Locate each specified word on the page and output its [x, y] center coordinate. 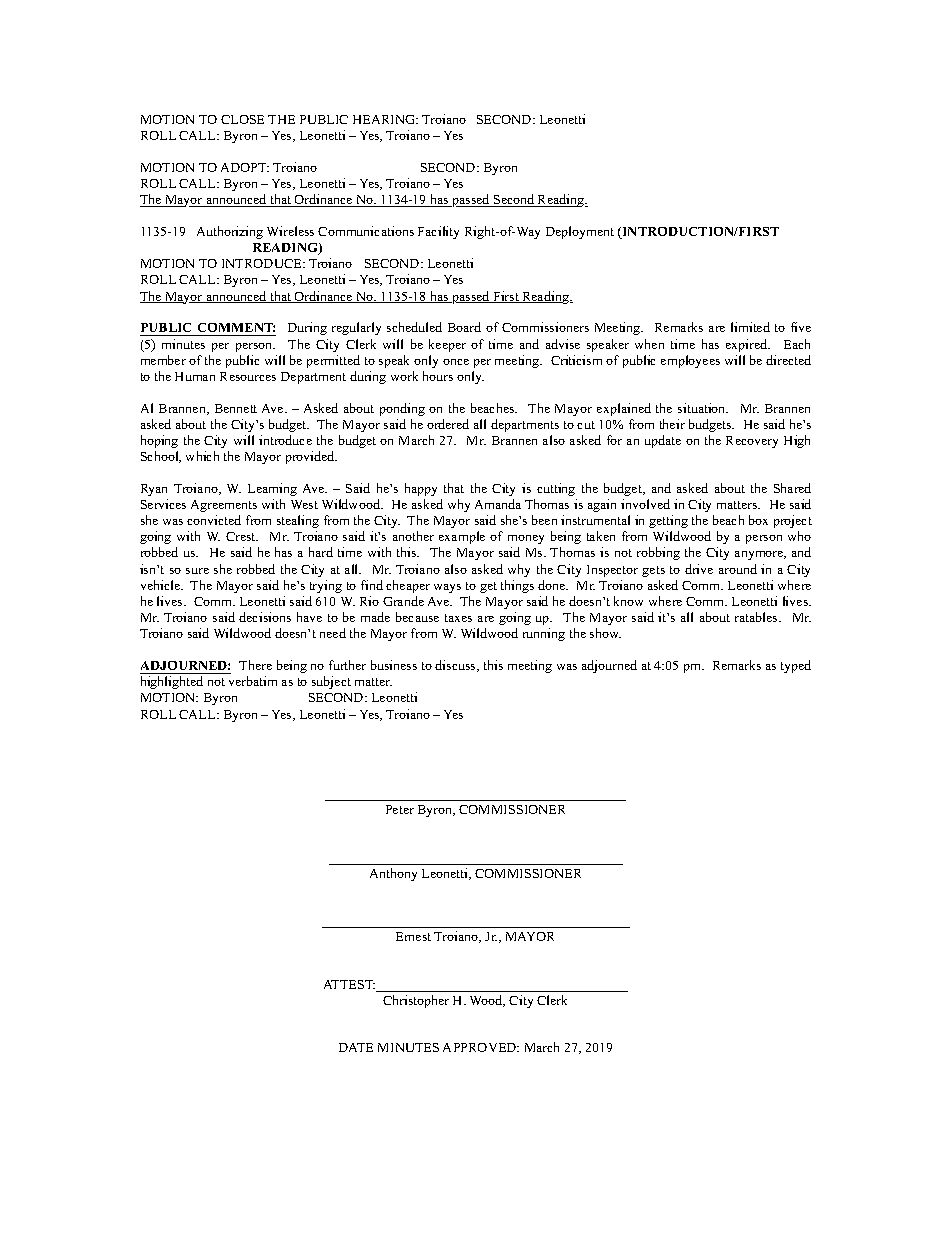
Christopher [416, 1001]
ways [447, 588]
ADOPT [245, 167]
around [738, 569]
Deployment [580, 232]
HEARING [385, 119]
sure [197, 571]
